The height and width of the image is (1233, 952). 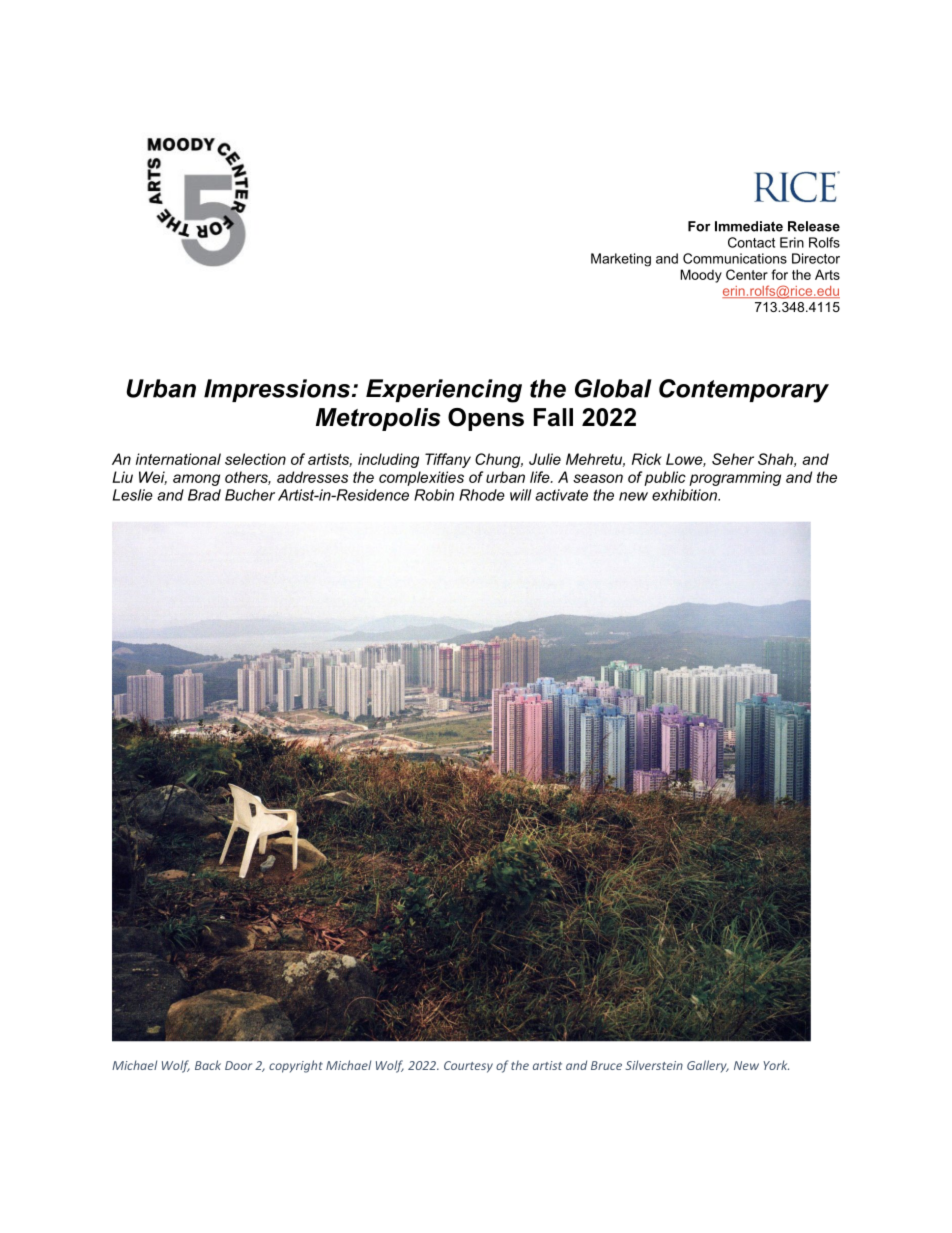 I want to click on York, so click(x=776, y=1065).
